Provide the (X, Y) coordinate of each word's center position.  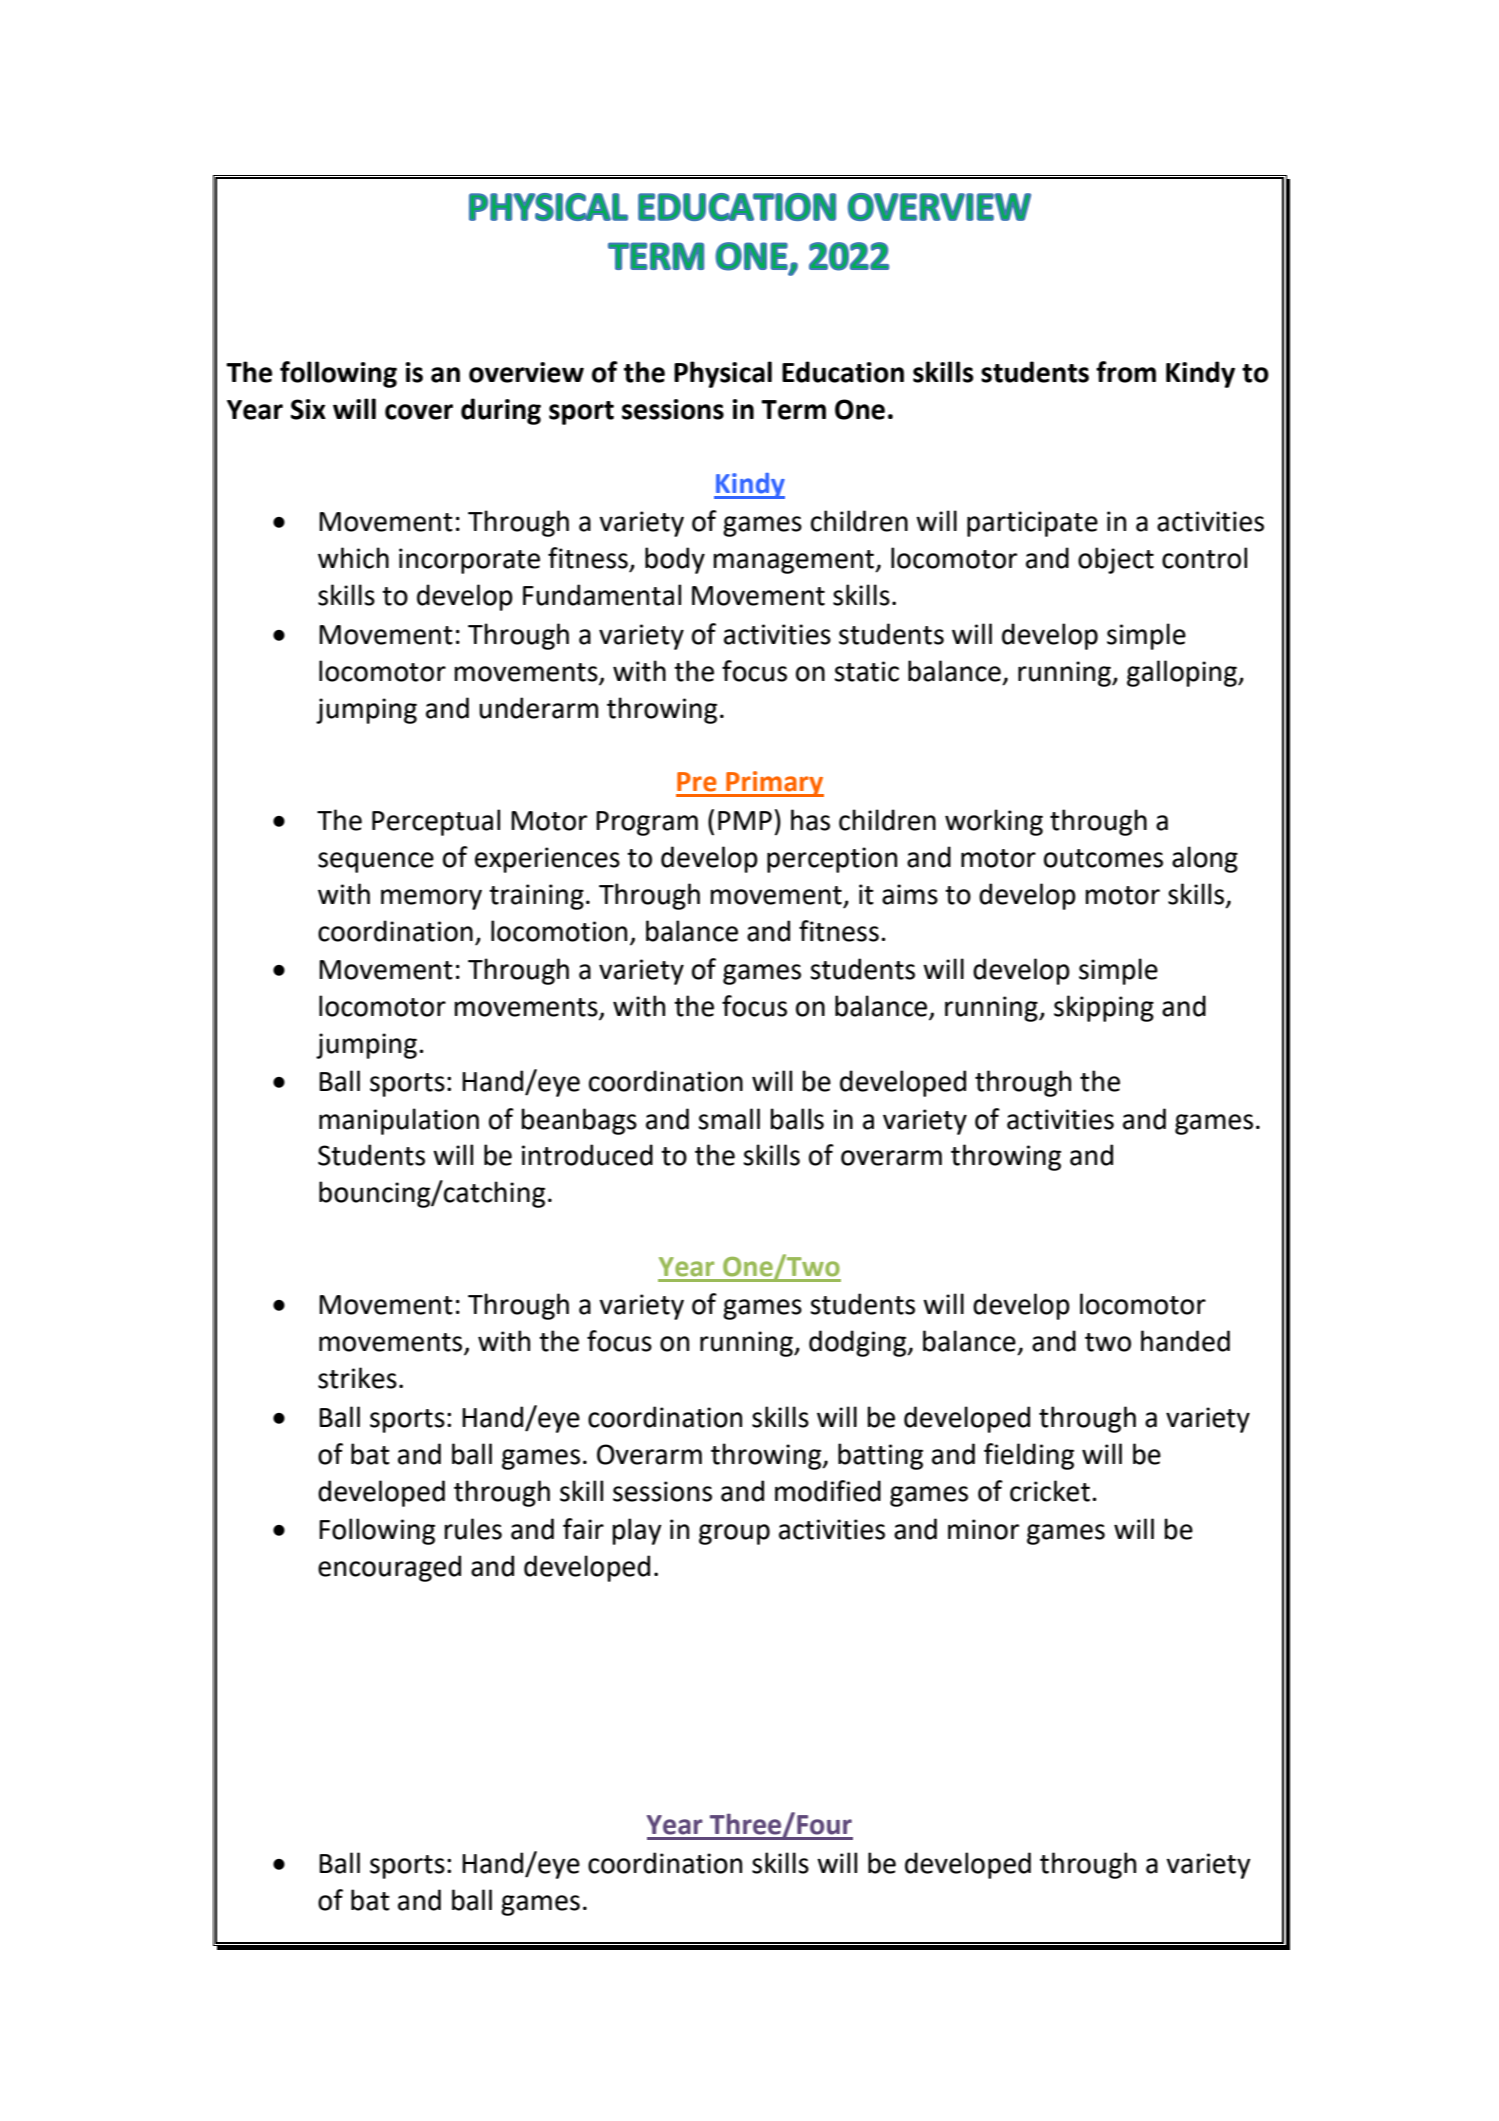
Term (793, 410)
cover (419, 412)
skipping (1104, 1008)
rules (473, 1529)
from (1126, 372)
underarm (538, 708)
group (734, 1534)
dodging (859, 1343)
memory (431, 899)
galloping (1183, 673)
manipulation (399, 1121)
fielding (1029, 1456)
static (866, 671)
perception (832, 860)
